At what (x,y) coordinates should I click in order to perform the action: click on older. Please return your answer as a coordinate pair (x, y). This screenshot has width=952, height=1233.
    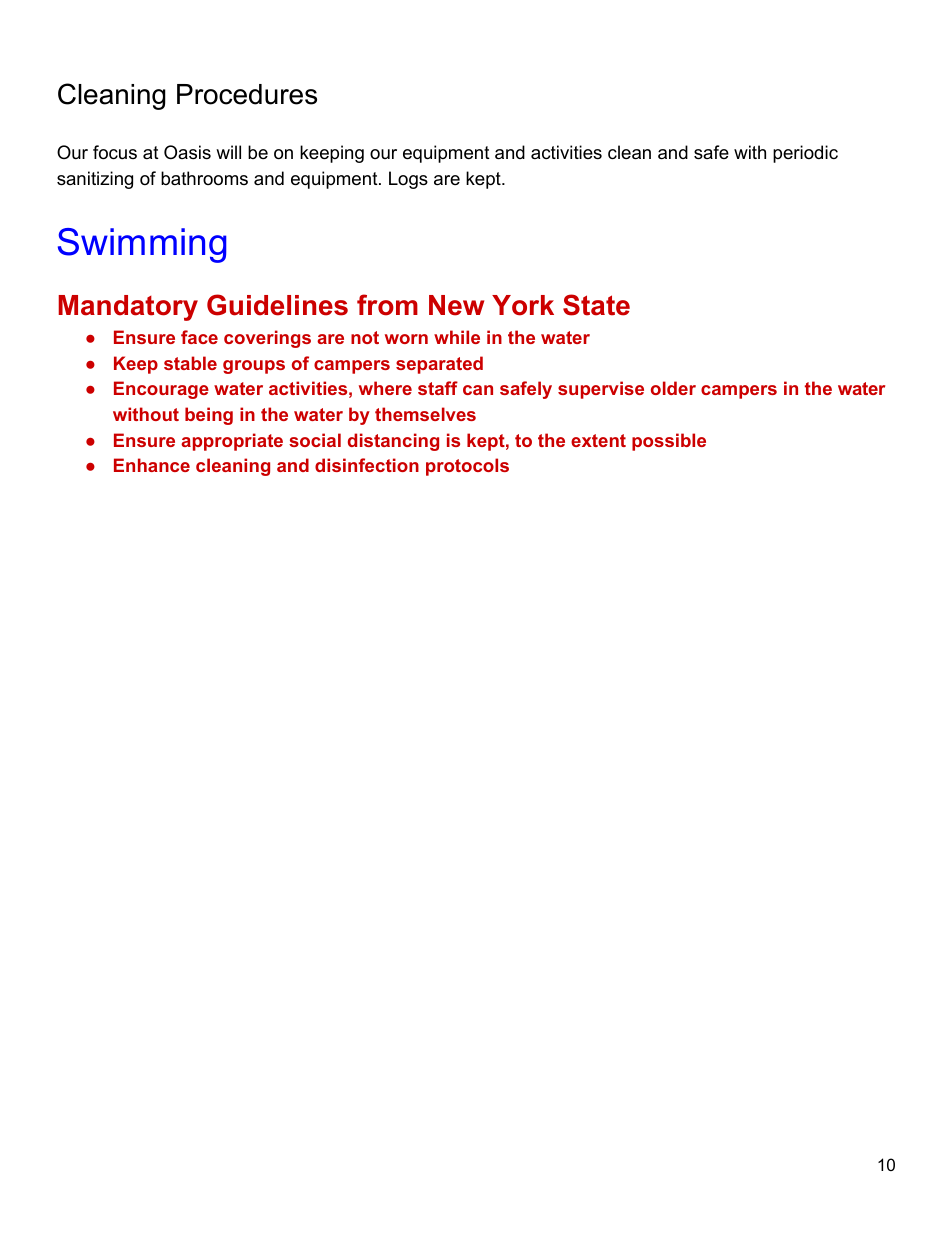
    Looking at the image, I should click on (673, 388).
